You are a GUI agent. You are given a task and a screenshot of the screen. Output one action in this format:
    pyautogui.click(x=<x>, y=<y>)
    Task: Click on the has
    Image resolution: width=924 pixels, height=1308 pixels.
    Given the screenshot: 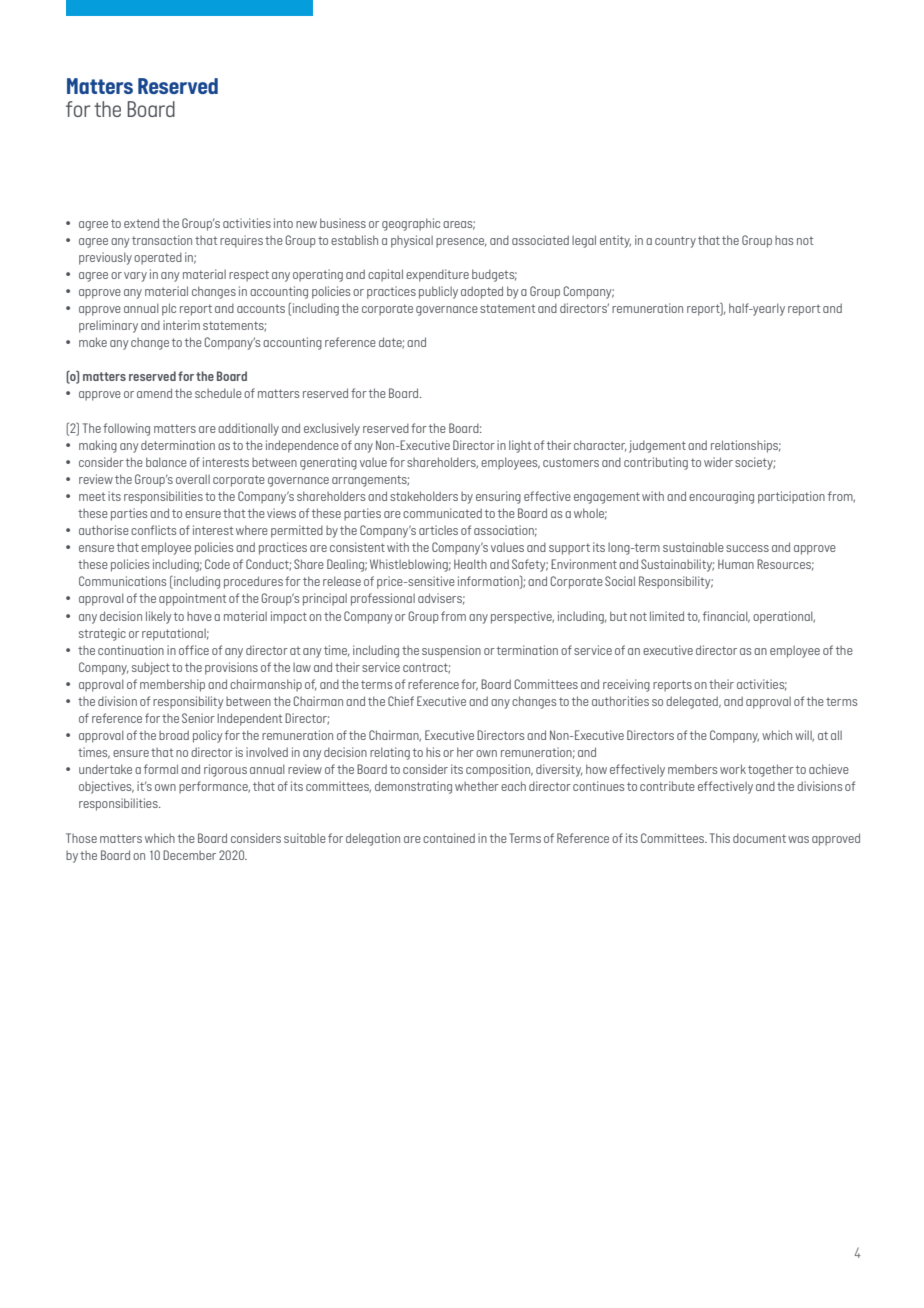 What is the action you would take?
    pyautogui.click(x=784, y=240)
